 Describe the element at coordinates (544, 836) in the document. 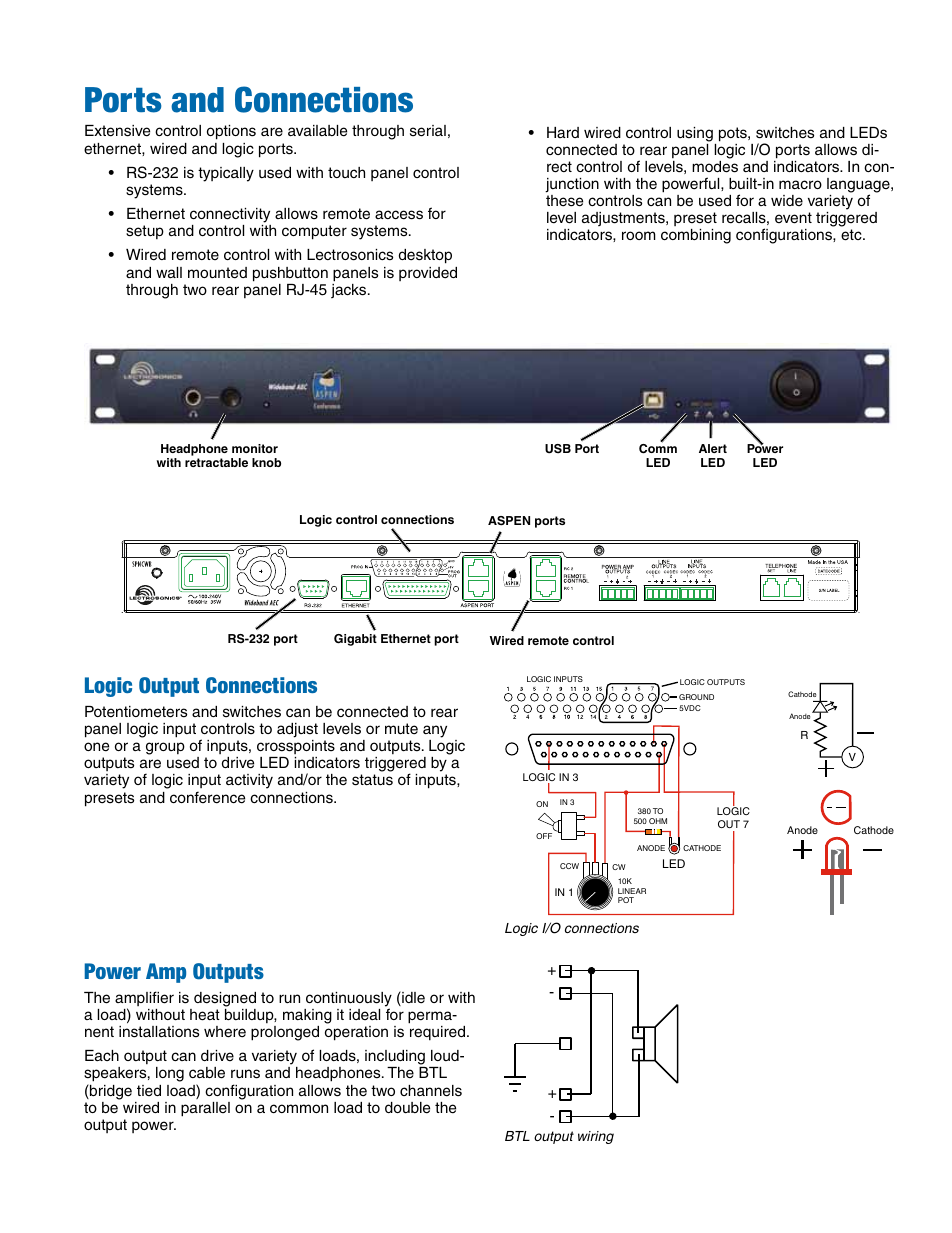

I see `OFF` at that location.
